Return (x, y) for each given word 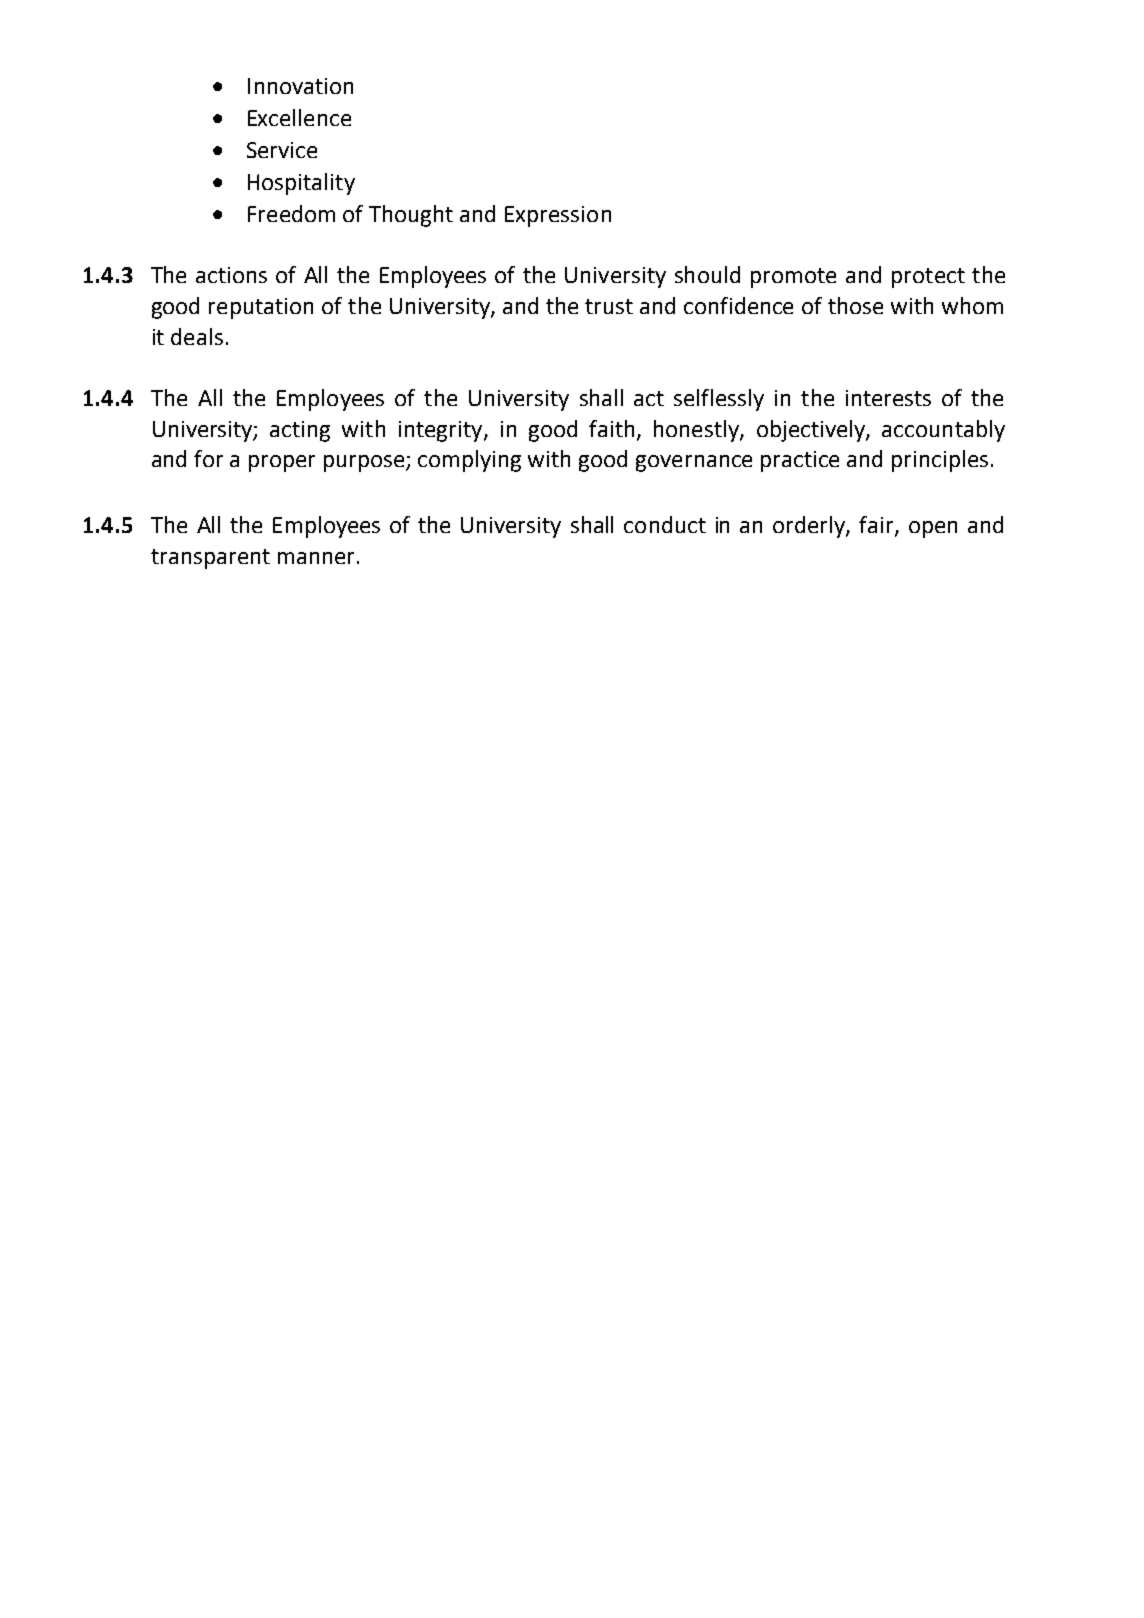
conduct (665, 524)
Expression (558, 216)
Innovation (300, 86)
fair (877, 526)
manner (316, 558)
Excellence (299, 117)
